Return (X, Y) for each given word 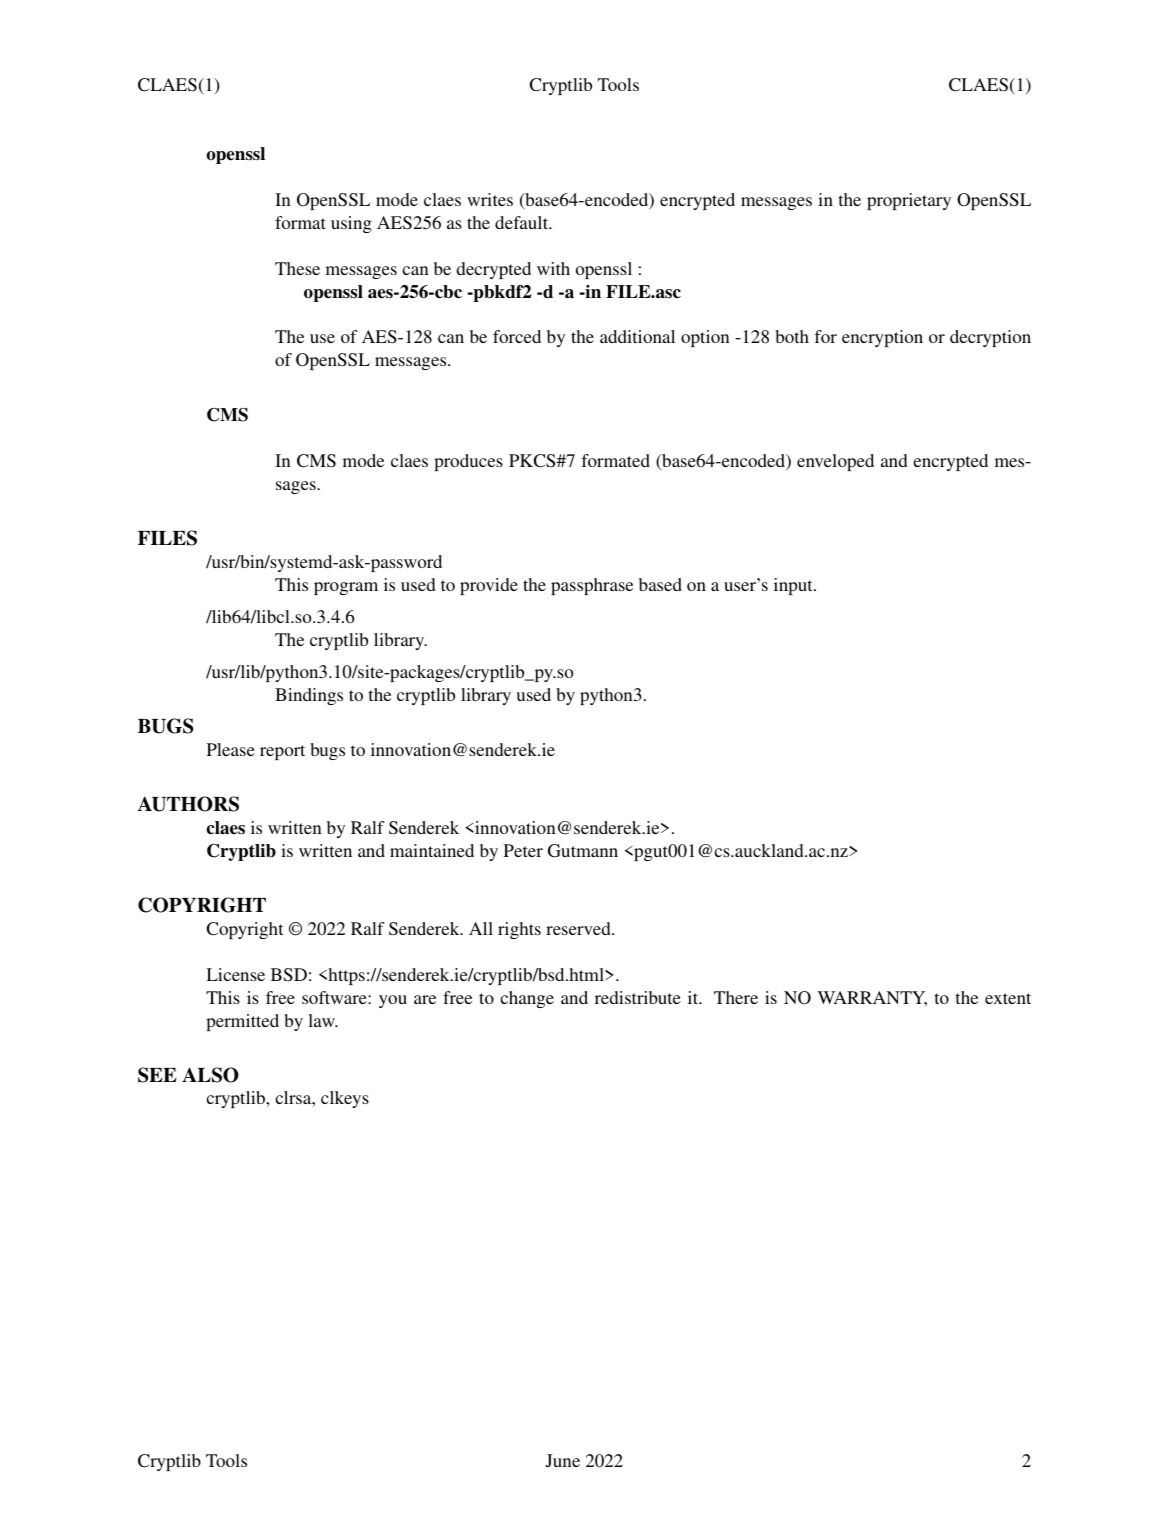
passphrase (592, 586)
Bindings (309, 696)
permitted (242, 1022)
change (527, 999)
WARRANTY (872, 998)
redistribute (638, 997)
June (563, 1461)
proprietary (909, 201)
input (794, 586)
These (297, 268)
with (553, 268)
